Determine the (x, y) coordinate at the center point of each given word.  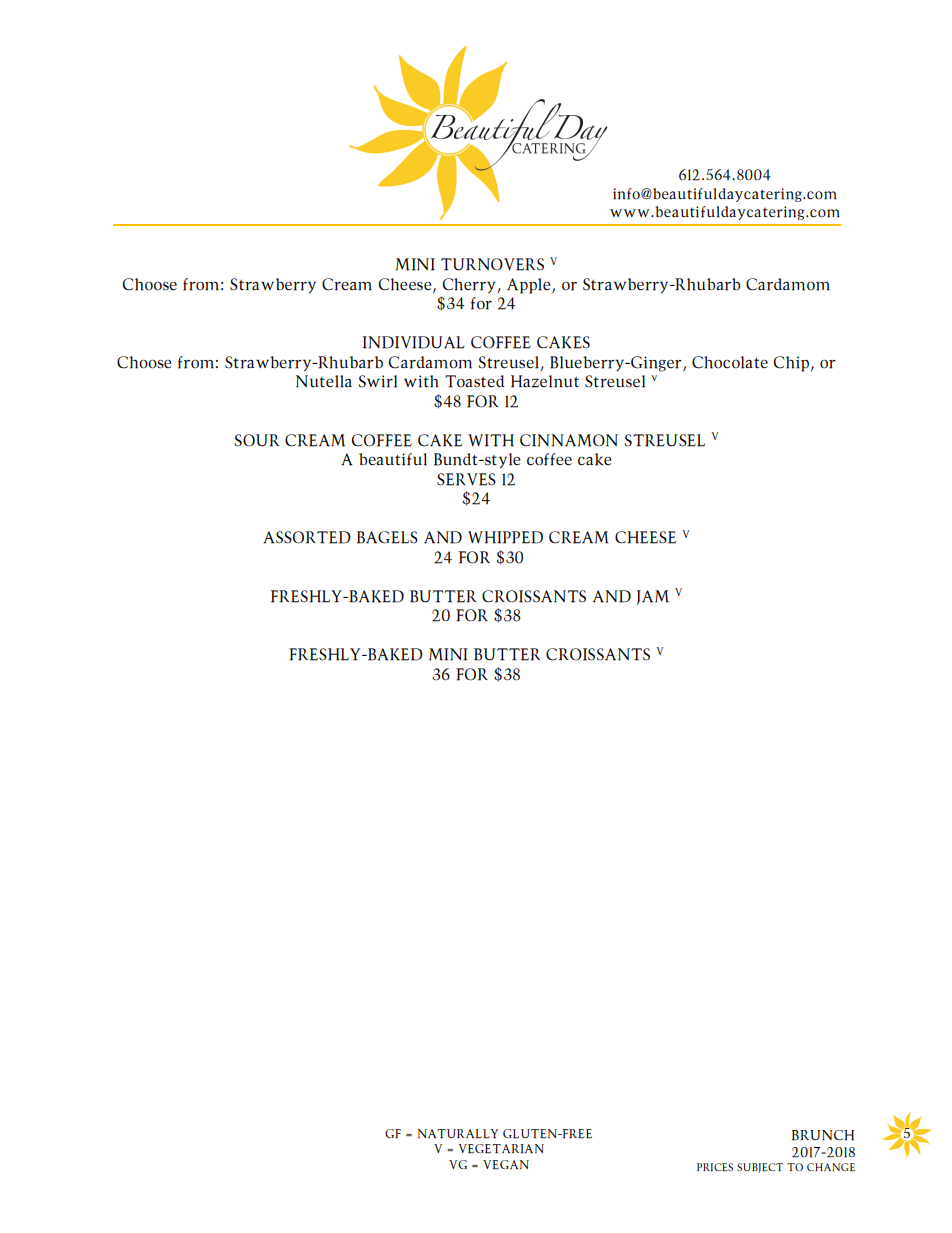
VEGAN (506, 1165)
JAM (653, 597)
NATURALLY (458, 1134)
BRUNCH (823, 1135)
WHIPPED (505, 537)
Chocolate (730, 362)
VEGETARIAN (501, 1149)
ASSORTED (307, 537)
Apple (530, 286)
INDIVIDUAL (413, 342)
